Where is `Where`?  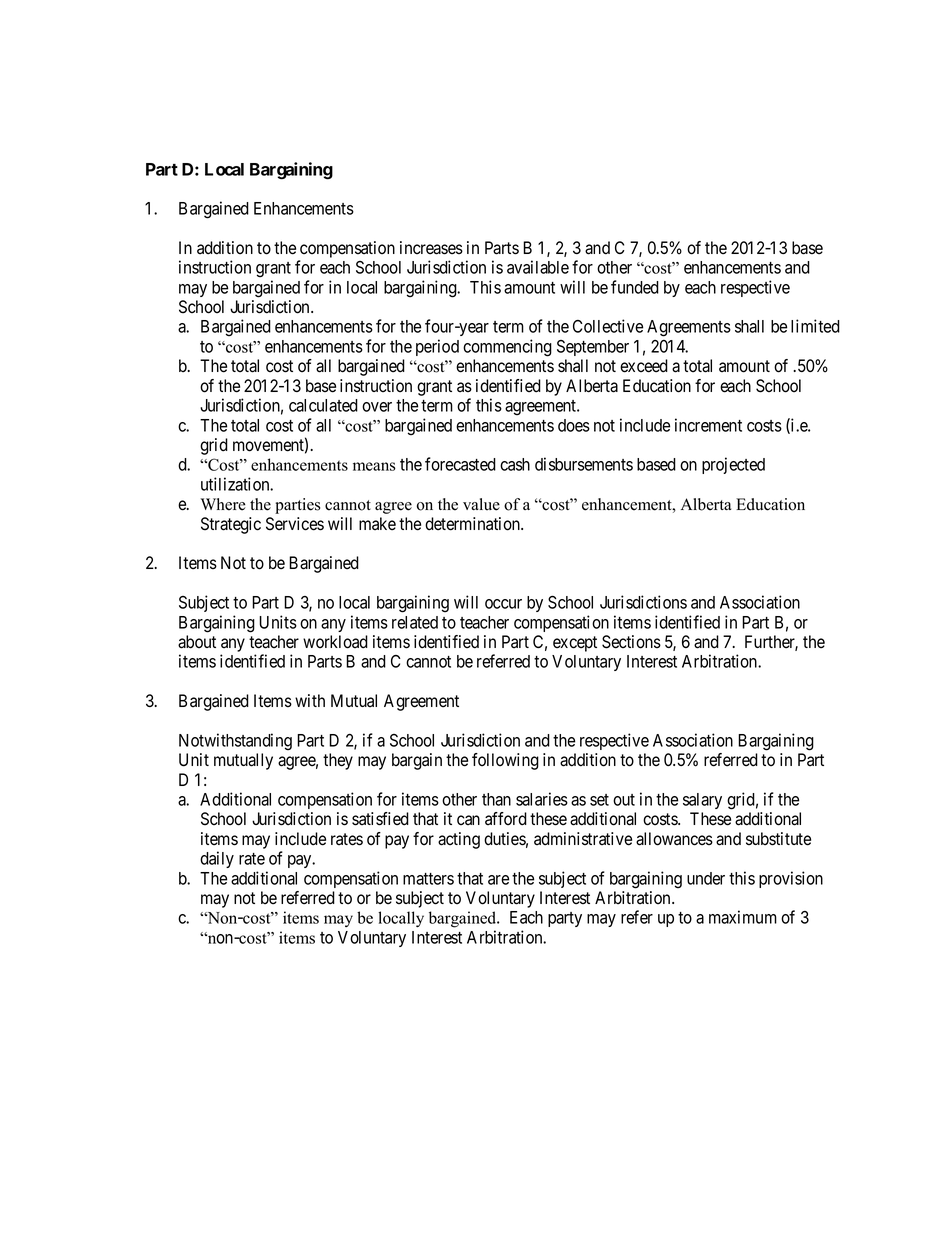
Where is located at coordinates (223, 504).
